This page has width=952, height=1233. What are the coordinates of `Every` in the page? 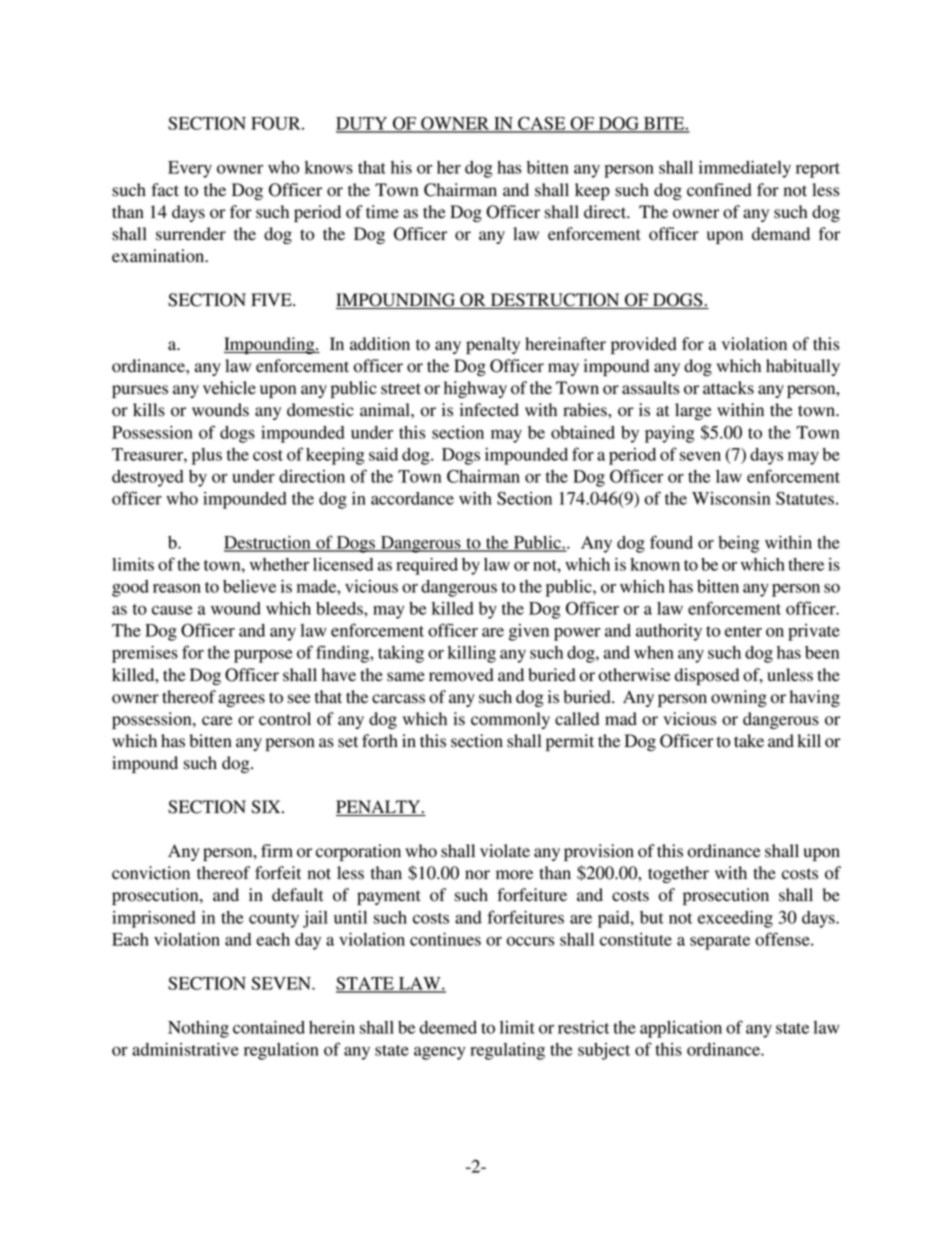 It's located at (190, 169).
